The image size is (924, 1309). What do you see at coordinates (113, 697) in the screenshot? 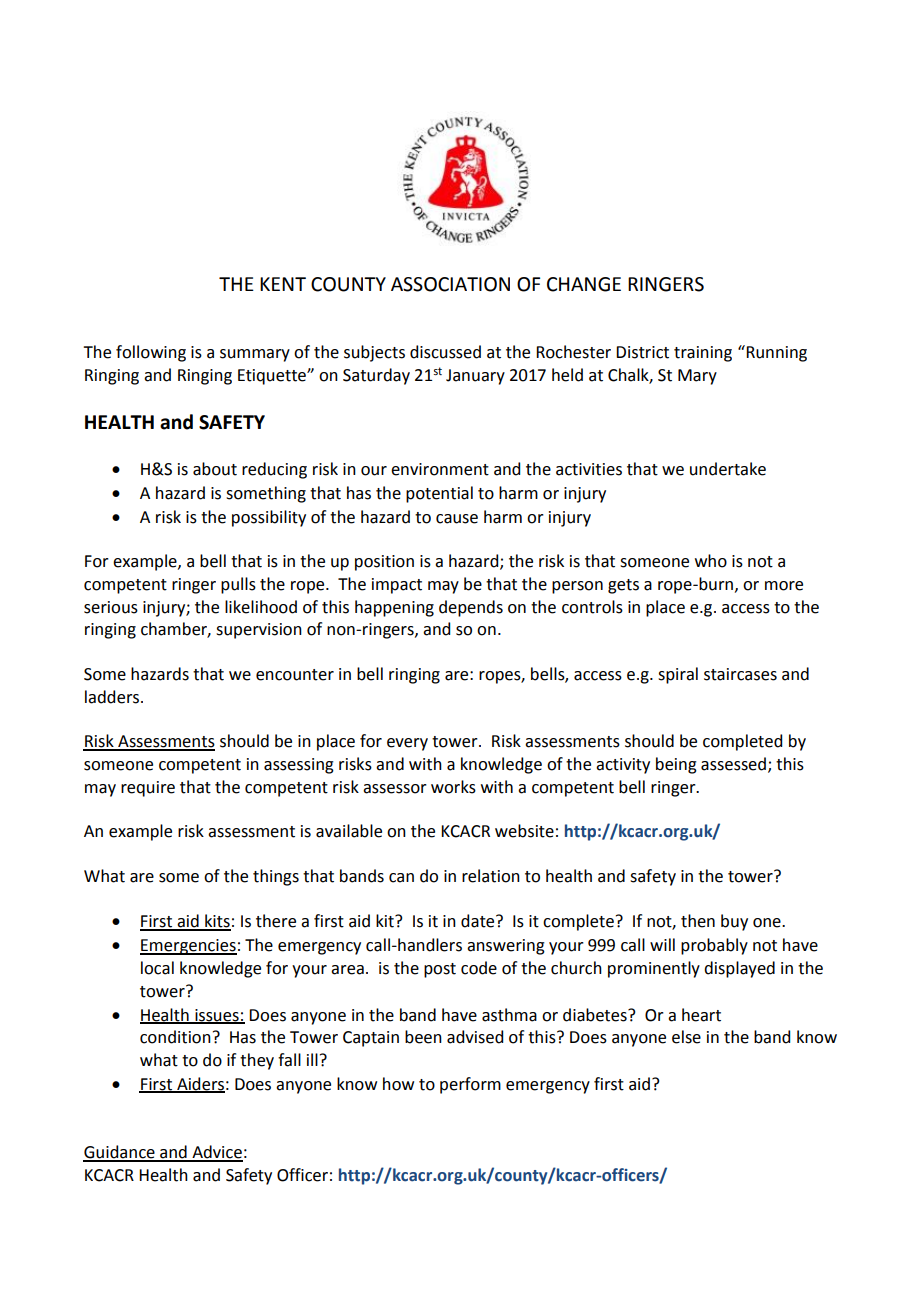
I see `ladders` at bounding box center [113, 697].
